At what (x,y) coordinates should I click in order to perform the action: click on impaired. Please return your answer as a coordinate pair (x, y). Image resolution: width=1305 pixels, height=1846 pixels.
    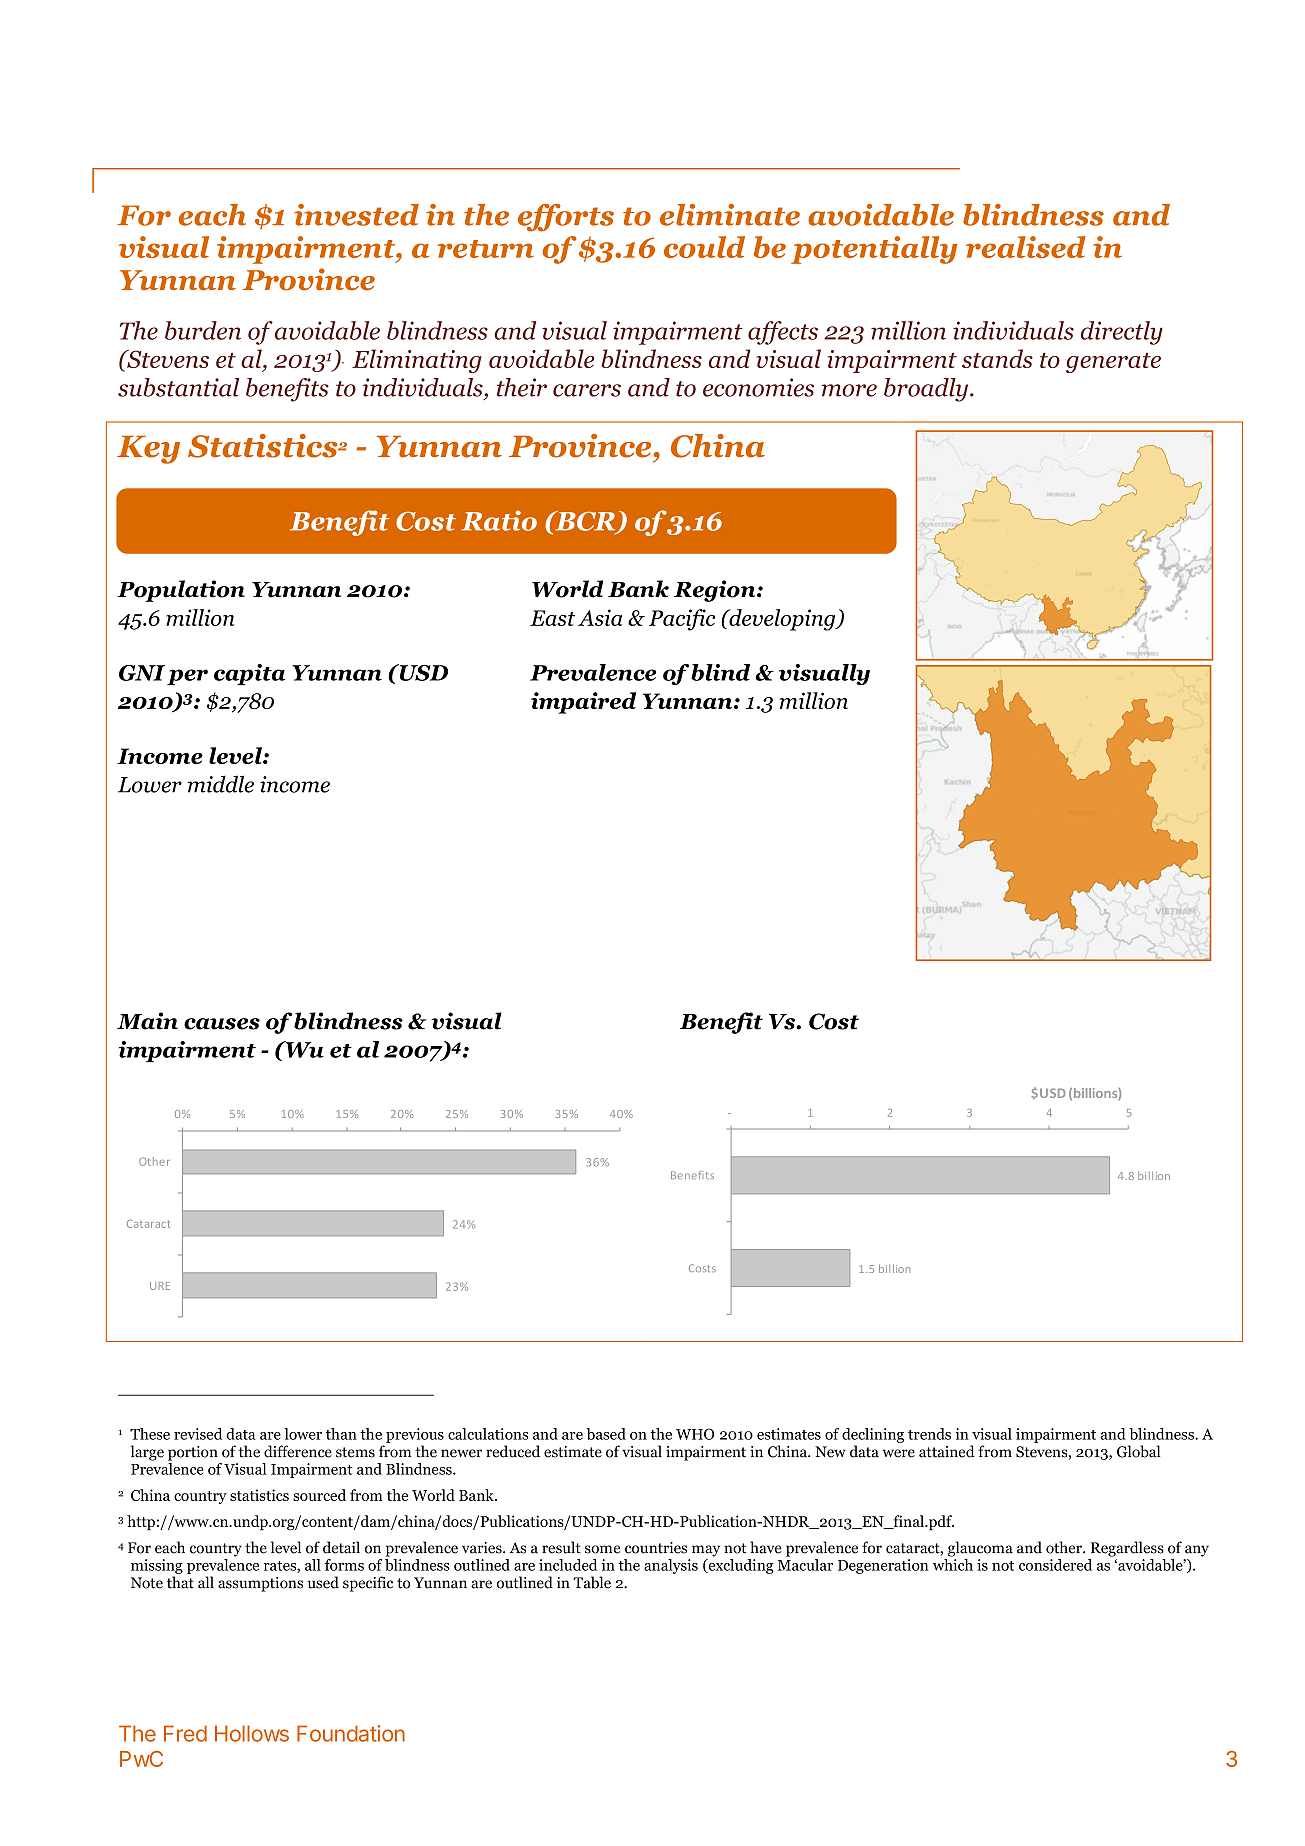
    Looking at the image, I should click on (583, 703).
